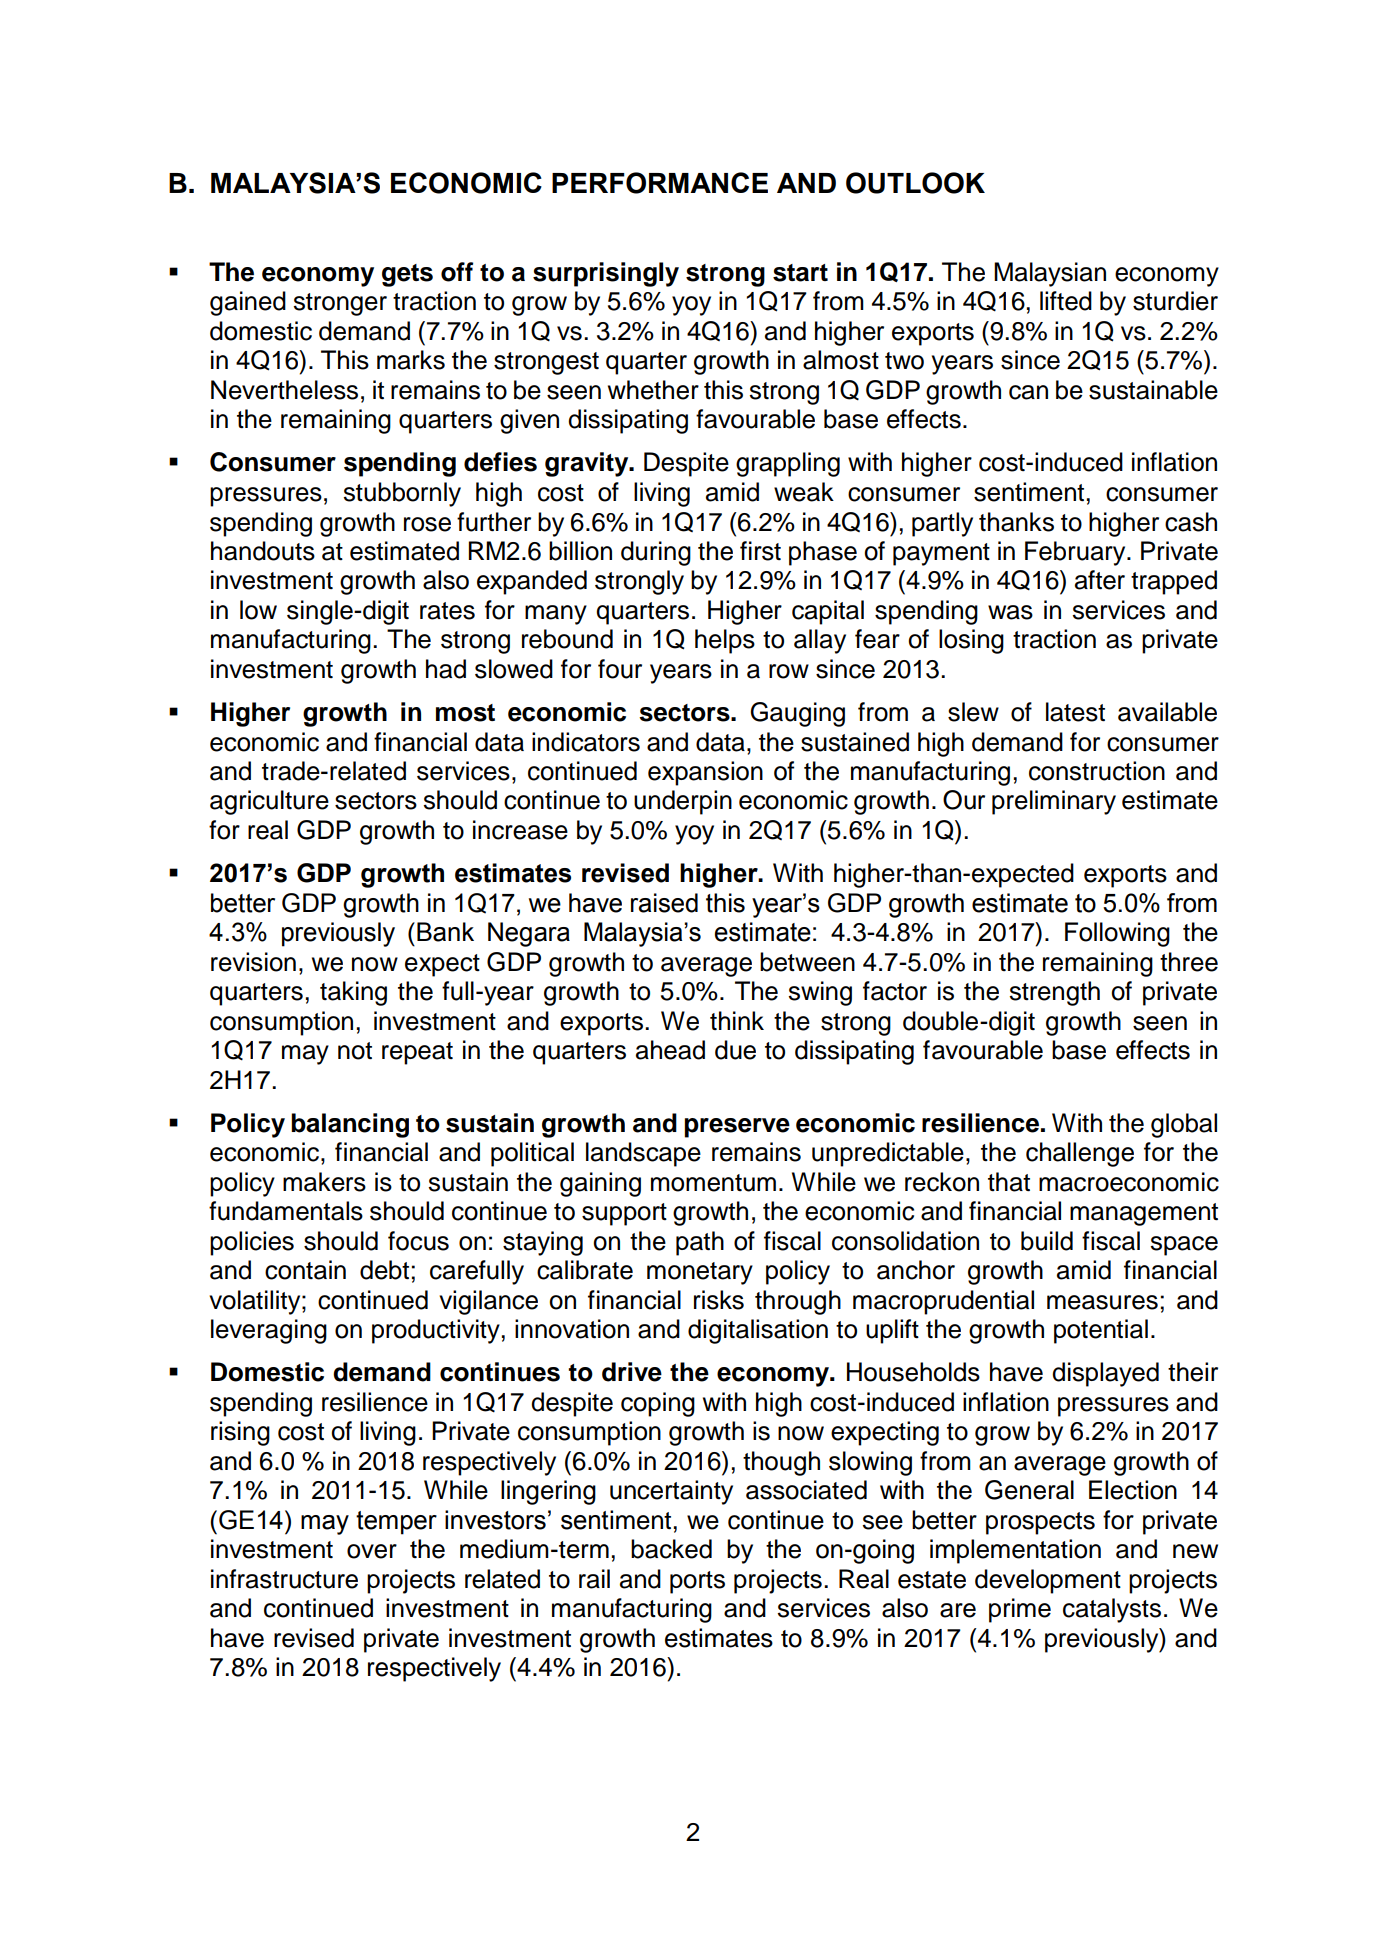  What do you see at coordinates (1048, 1581) in the screenshot?
I see `development` at bounding box center [1048, 1581].
